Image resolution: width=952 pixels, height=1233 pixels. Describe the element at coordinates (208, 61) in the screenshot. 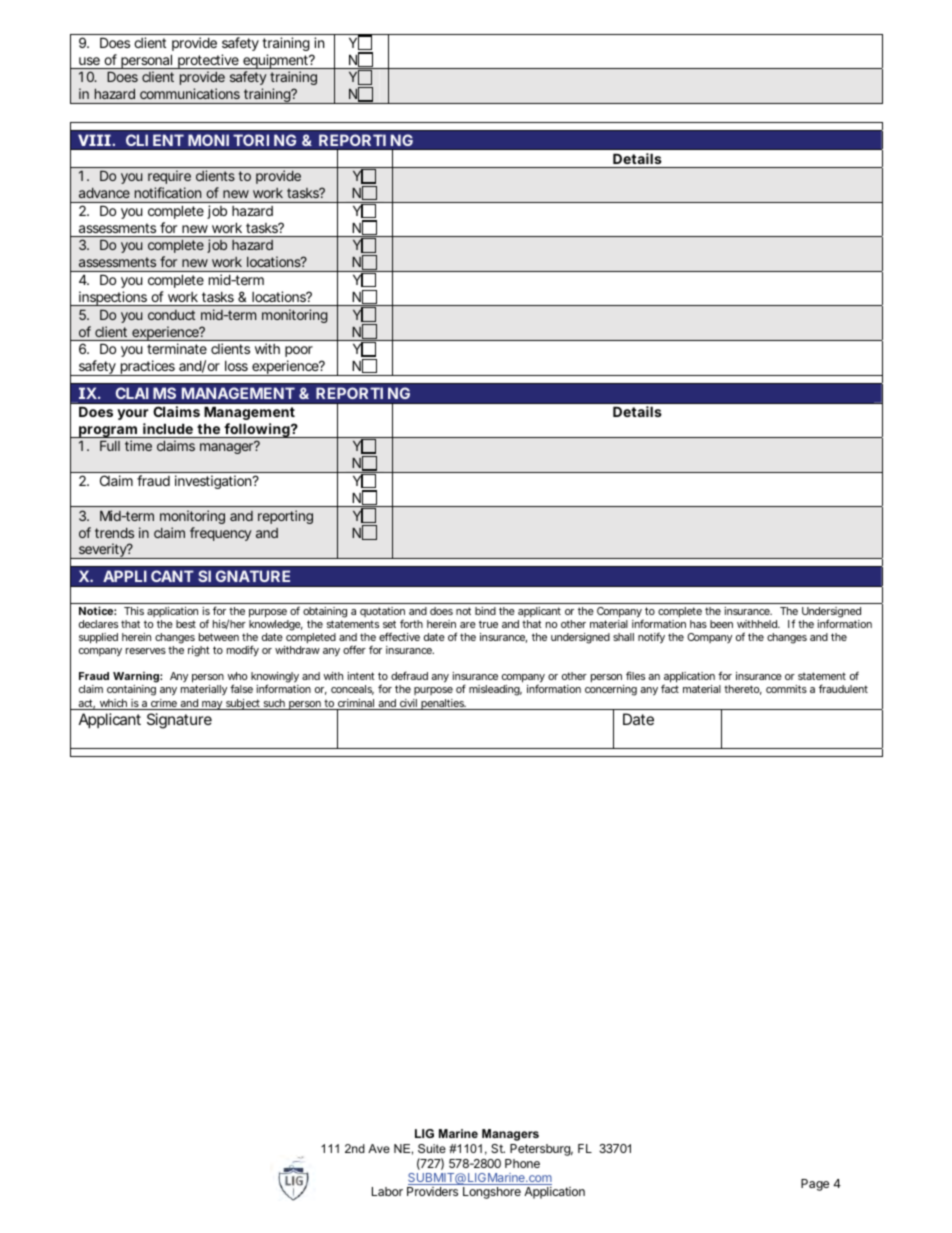

I see `protective` at that location.
